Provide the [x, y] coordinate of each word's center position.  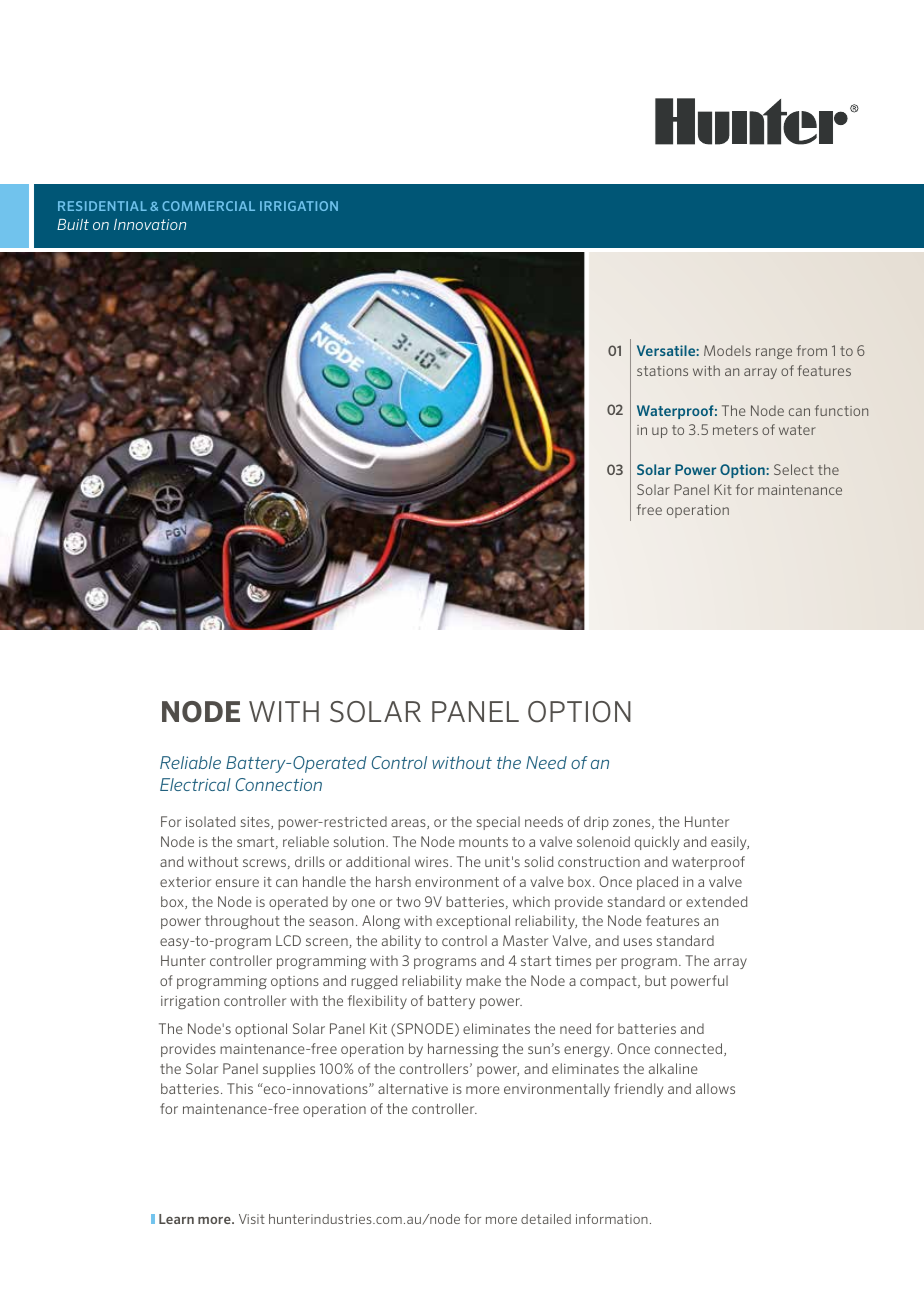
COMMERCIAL [208, 206]
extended [717, 901]
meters [735, 430]
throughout [242, 922]
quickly [657, 843]
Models [727, 350]
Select [794, 469]
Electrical [195, 784]
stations [662, 371]
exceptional [473, 922]
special [498, 823]
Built [73, 224]
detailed [546, 1219]
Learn [176, 1219]
